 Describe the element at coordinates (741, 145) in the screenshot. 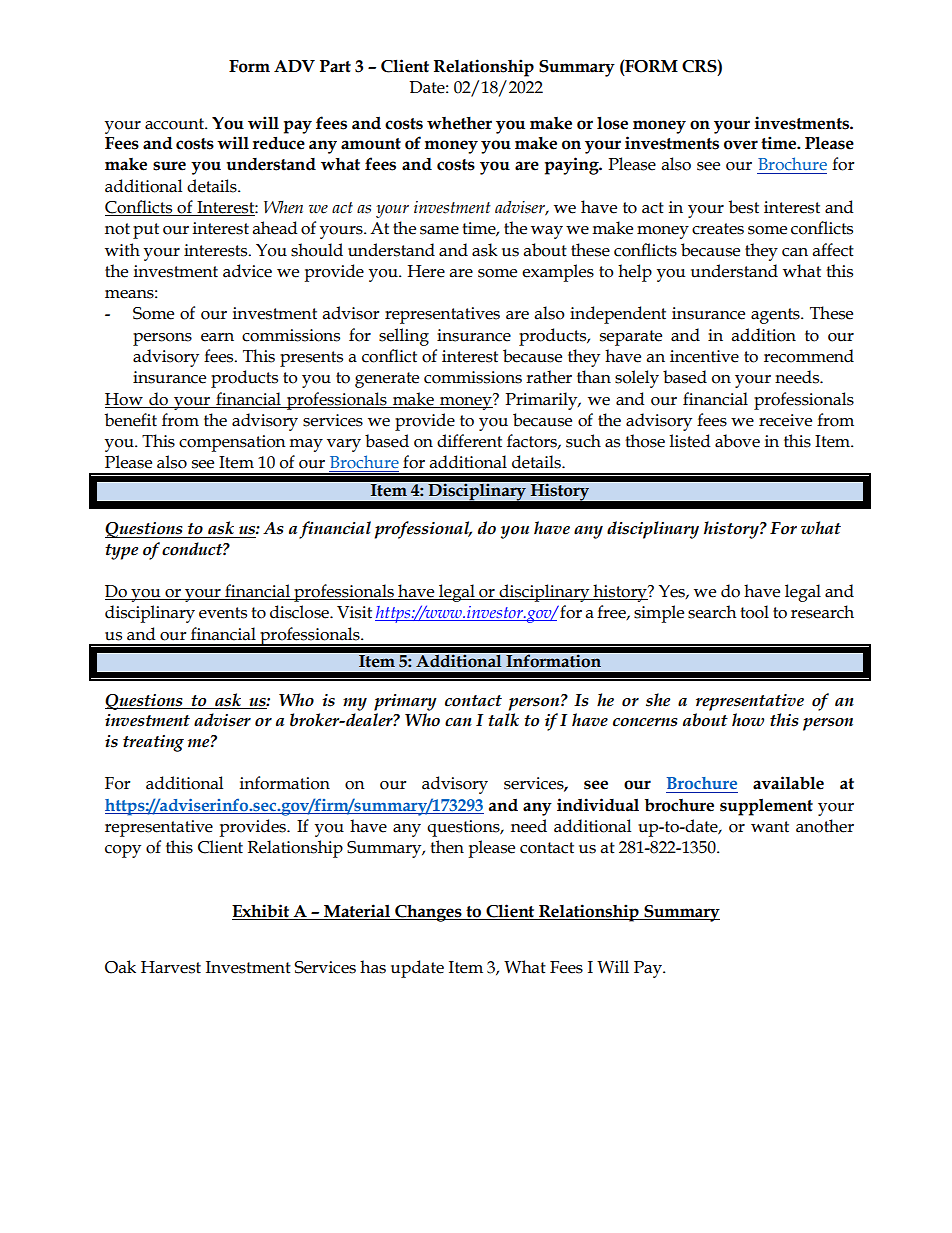

I see `over` at that location.
